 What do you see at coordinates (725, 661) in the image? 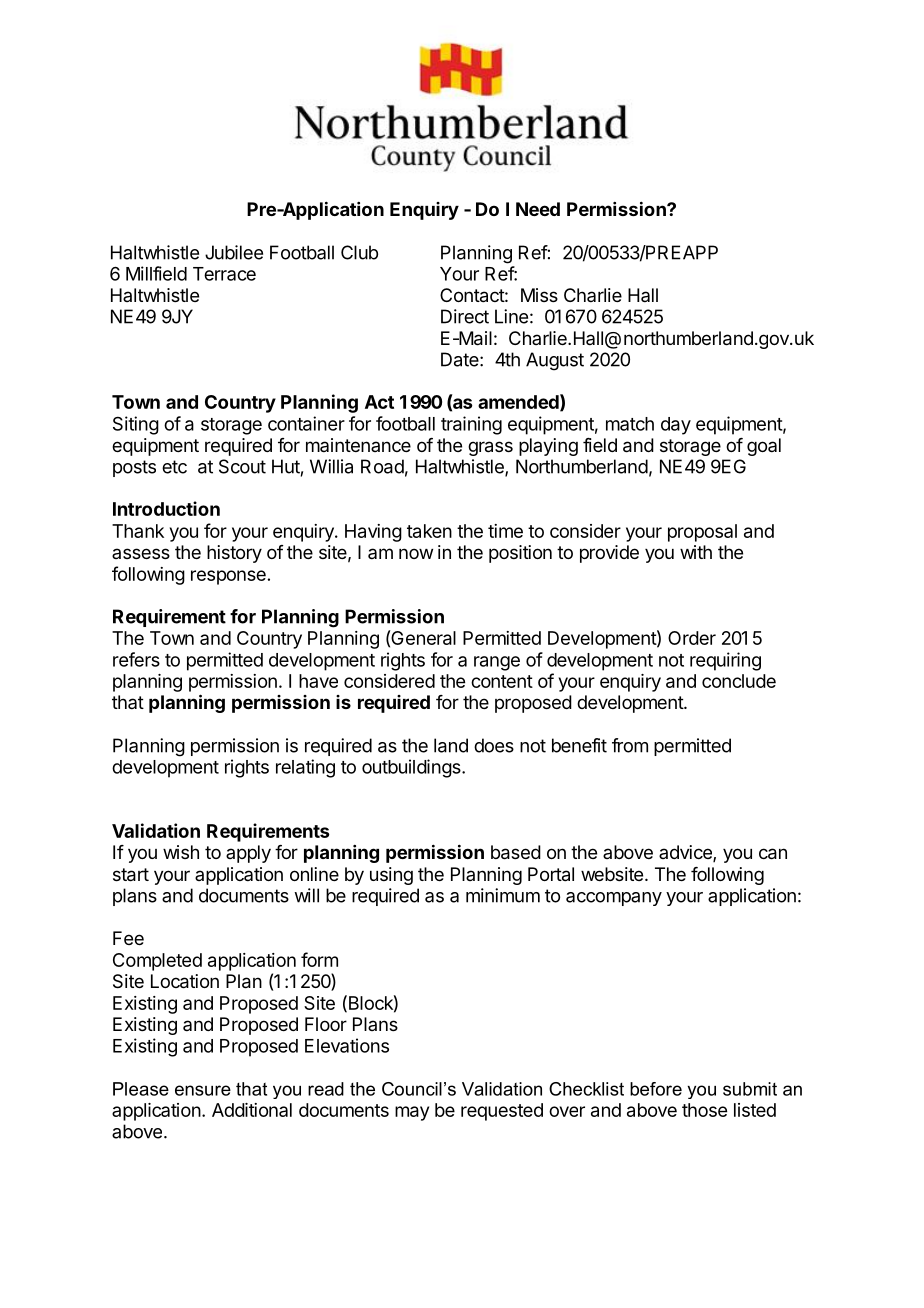
I see `requiring` at bounding box center [725, 661].
